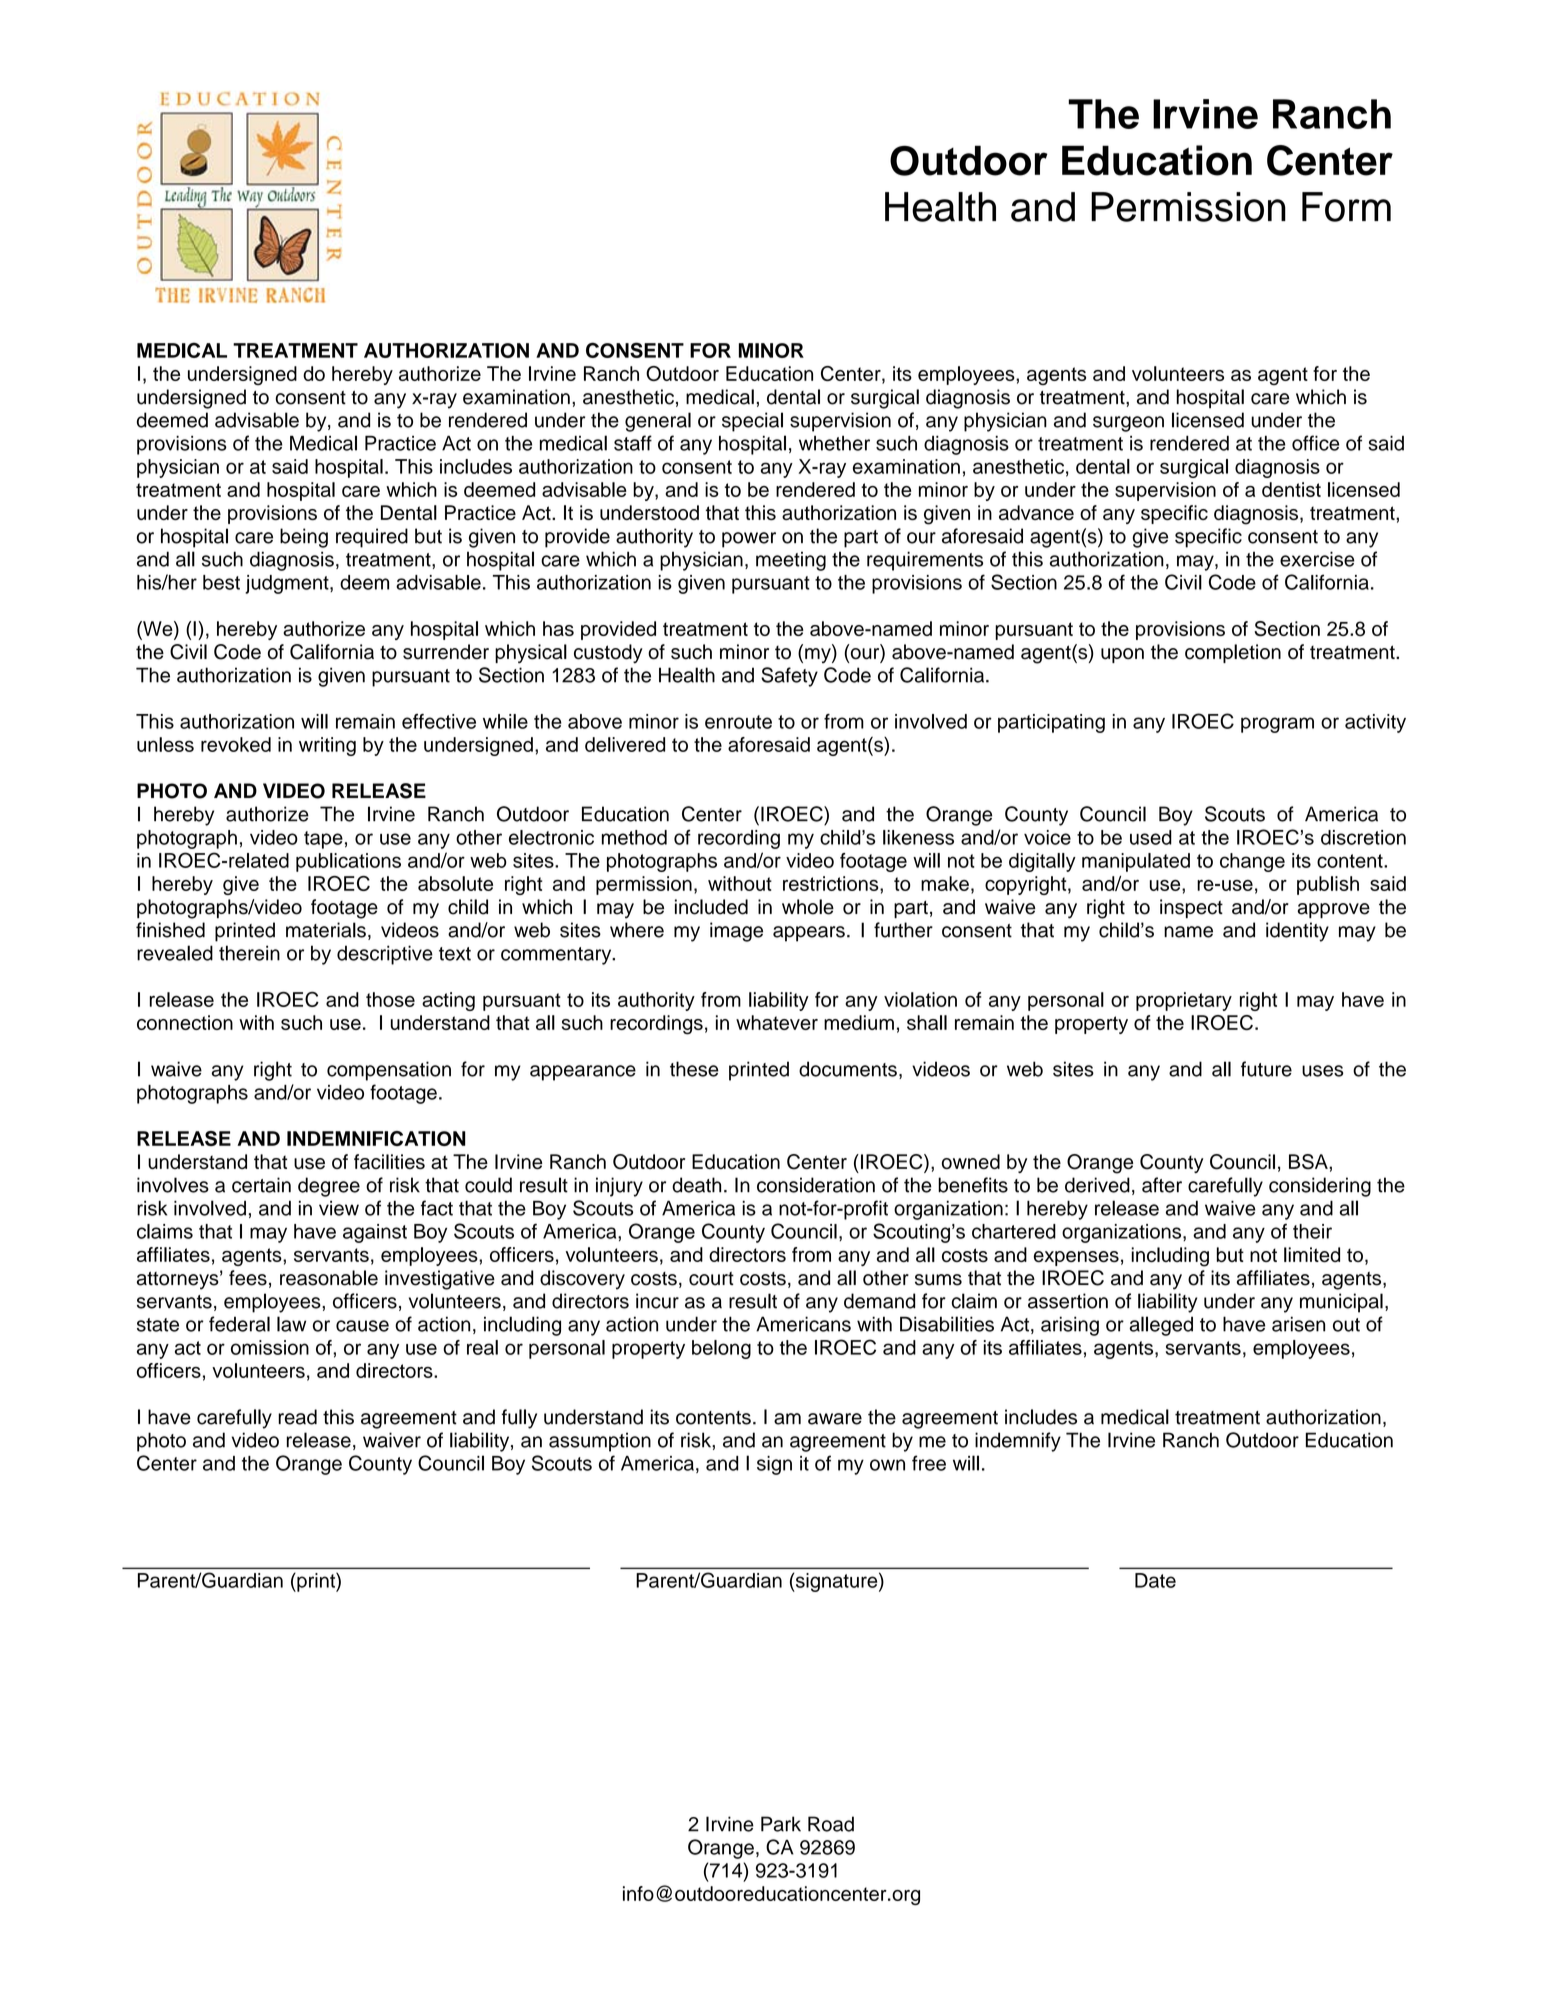 The height and width of the screenshot is (1996, 1543). Describe the element at coordinates (304, 538) in the screenshot. I see `being` at that location.
